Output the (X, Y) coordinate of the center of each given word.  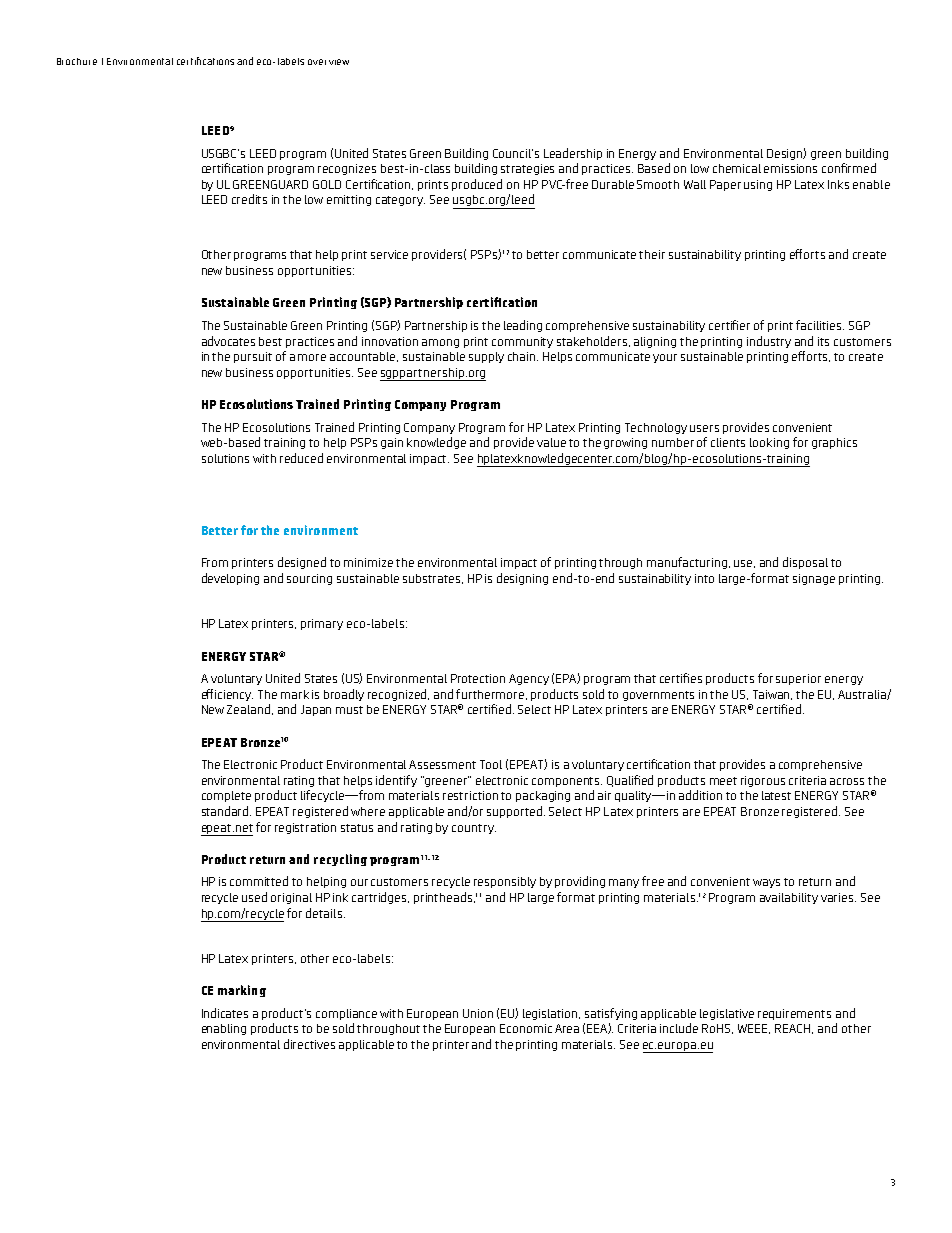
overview (328, 62)
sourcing (309, 579)
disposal (805, 563)
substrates (433, 579)
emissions (790, 168)
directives (309, 1044)
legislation (551, 1014)
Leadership (573, 154)
